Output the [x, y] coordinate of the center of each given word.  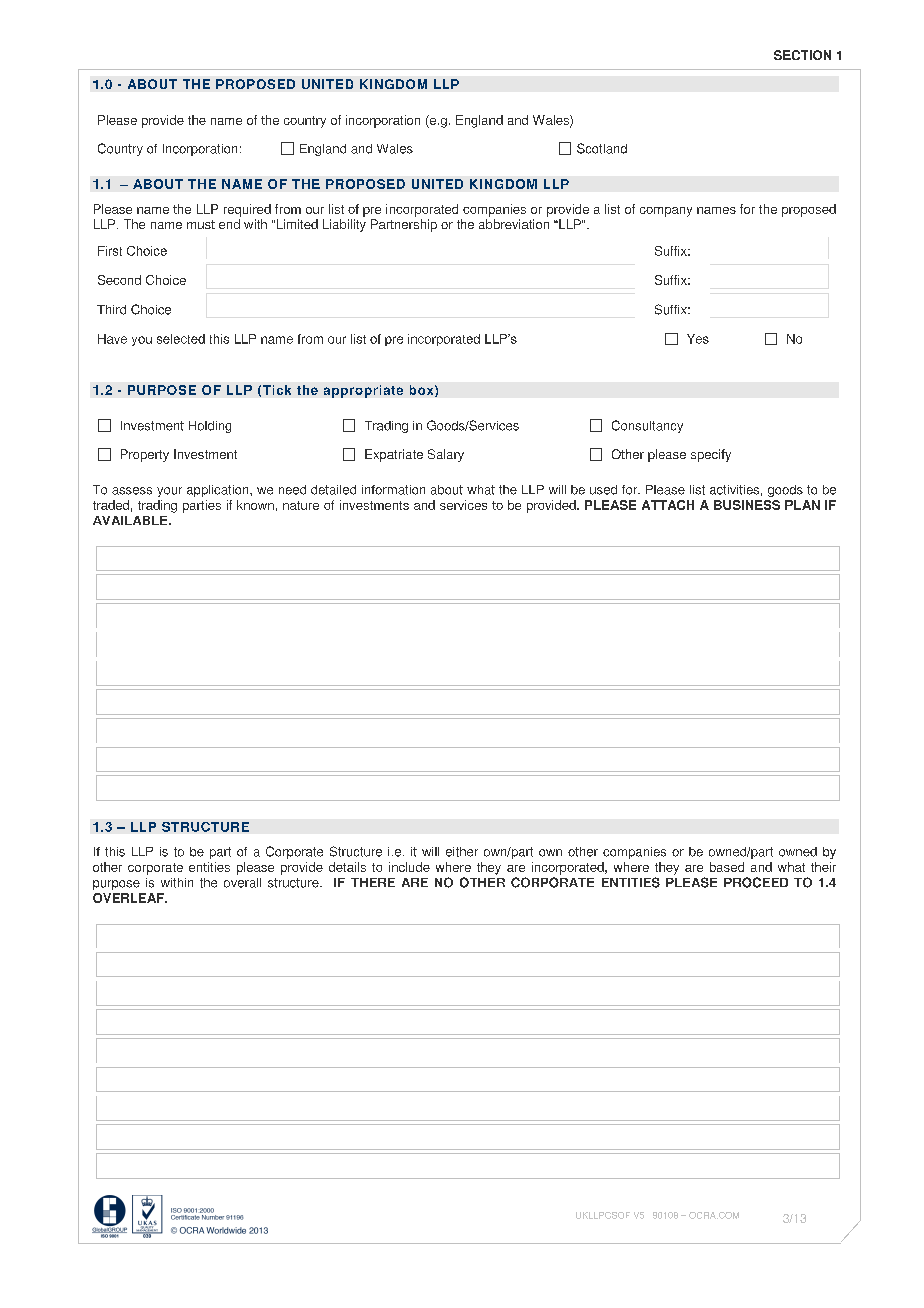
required [247, 210]
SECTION [802, 55]
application [219, 491]
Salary [446, 455]
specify [711, 455]
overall [242, 883]
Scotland [602, 148]
